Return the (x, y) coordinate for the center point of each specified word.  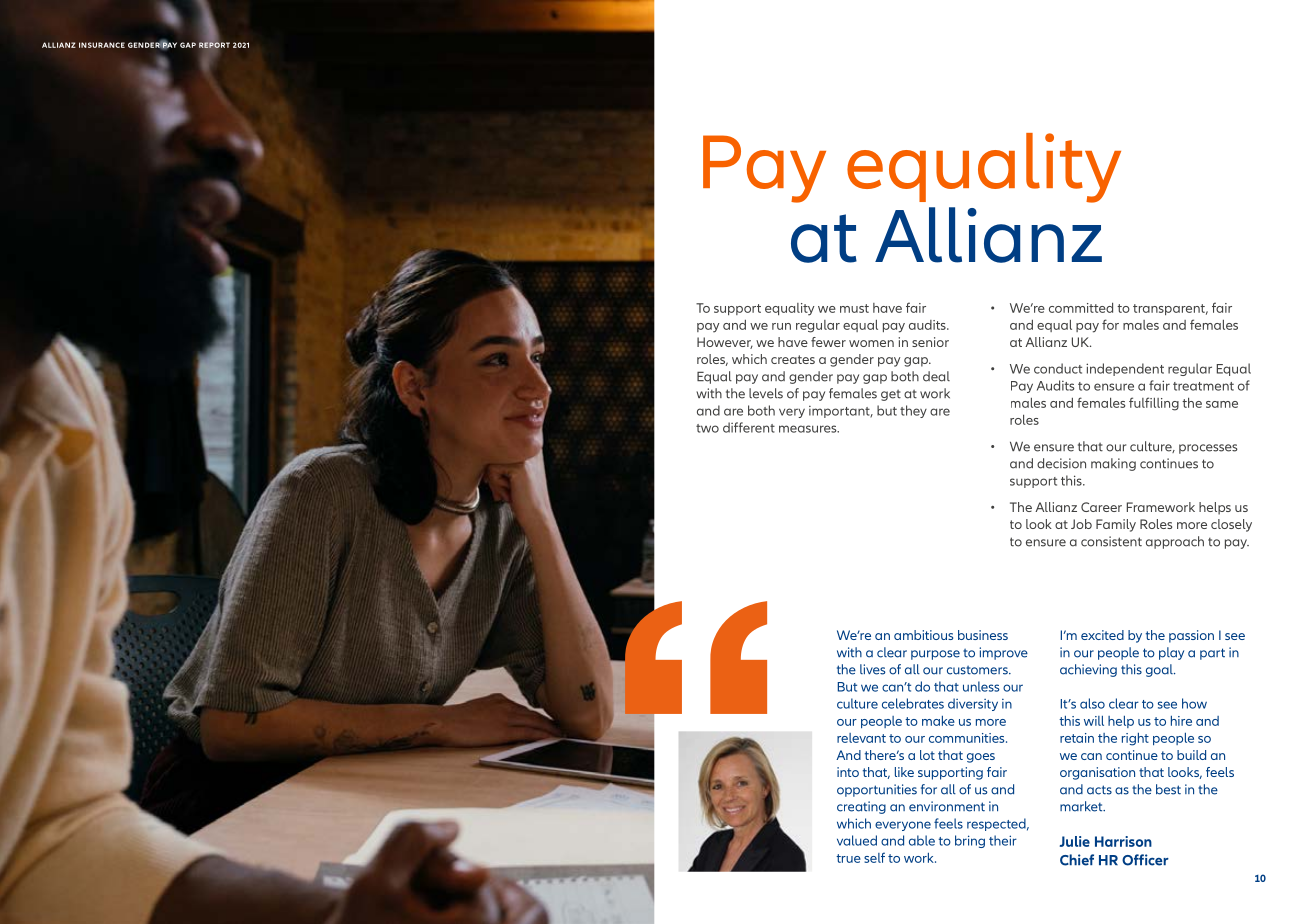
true (848, 858)
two (707, 428)
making (1113, 464)
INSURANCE (102, 45)
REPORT (214, 44)
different (749, 427)
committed (1081, 308)
